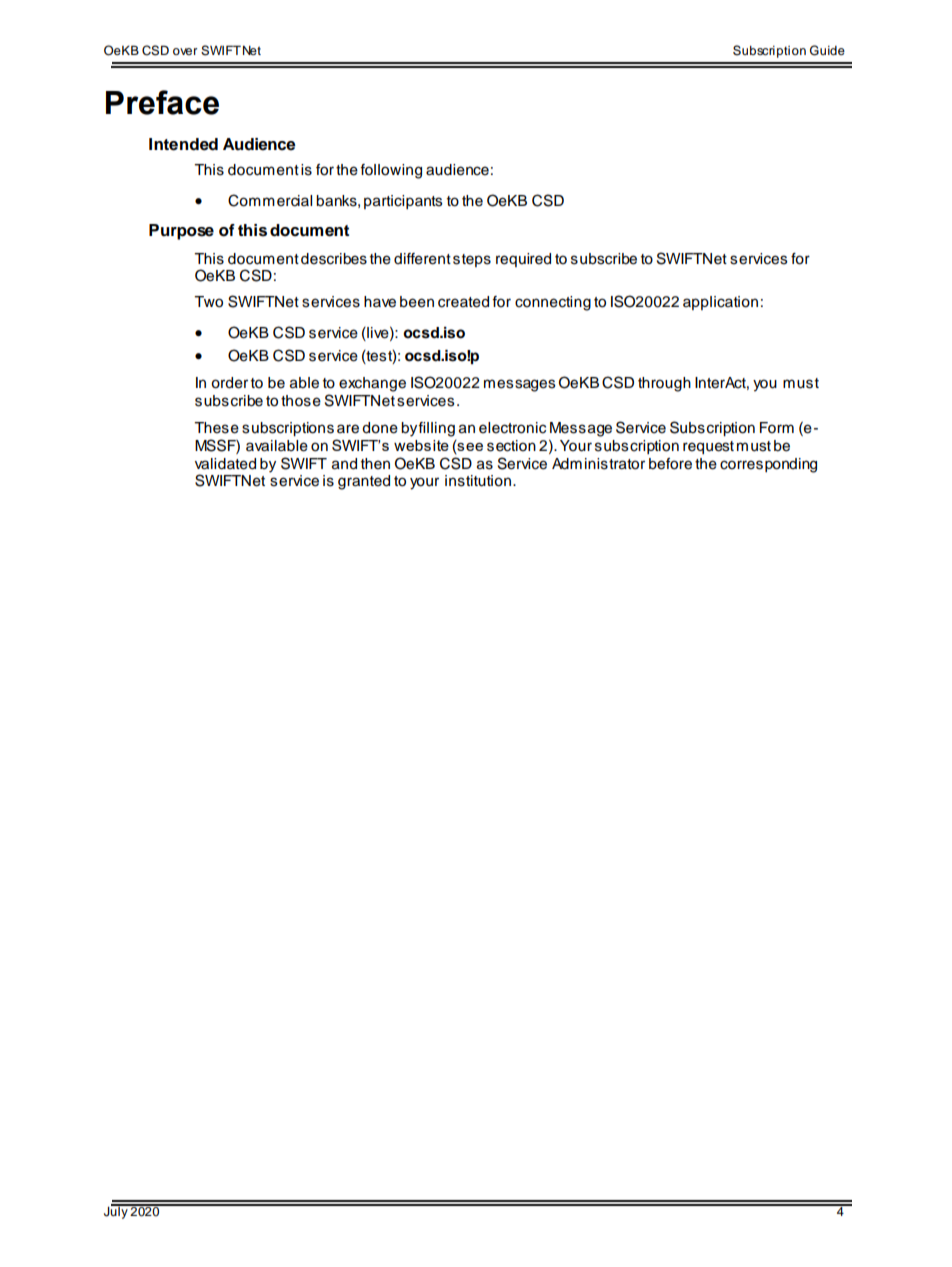 The height and width of the screenshot is (1267, 952). Describe the element at coordinates (364, 482) in the screenshot. I see `granted` at that location.
